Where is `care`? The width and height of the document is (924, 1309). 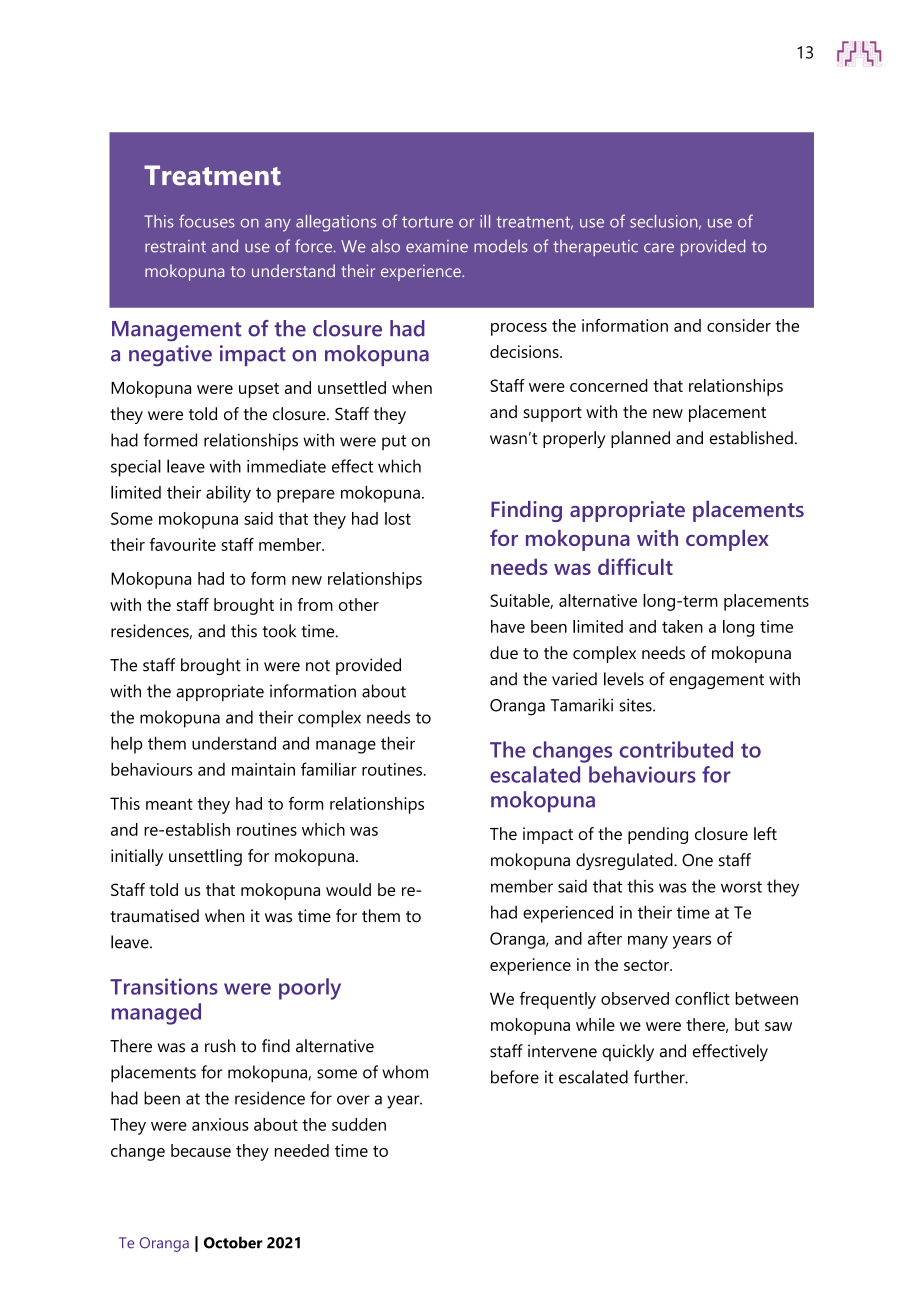 care is located at coordinates (659, 248).
